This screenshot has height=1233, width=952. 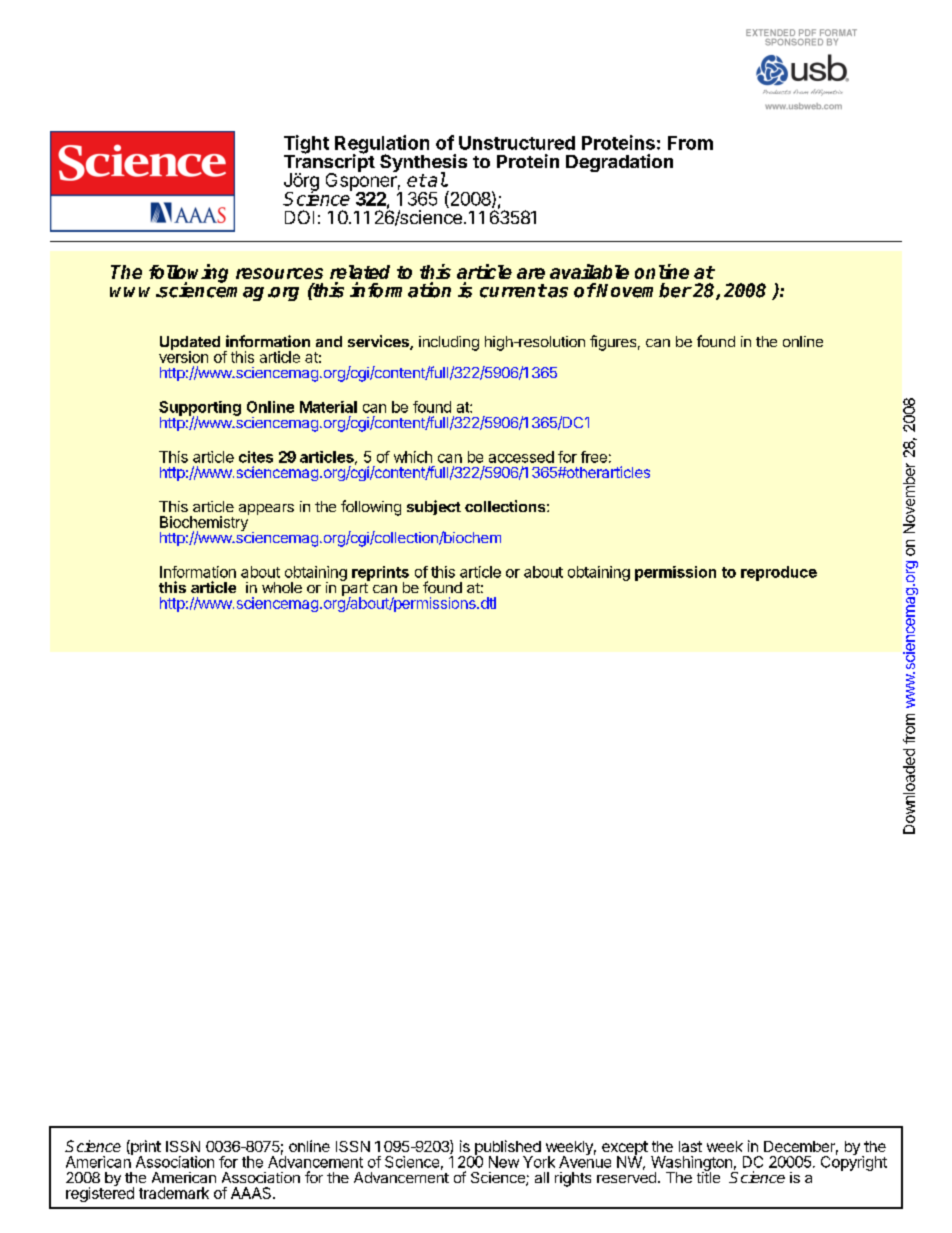 I want to click on New, so click(x=504, y=1162).
